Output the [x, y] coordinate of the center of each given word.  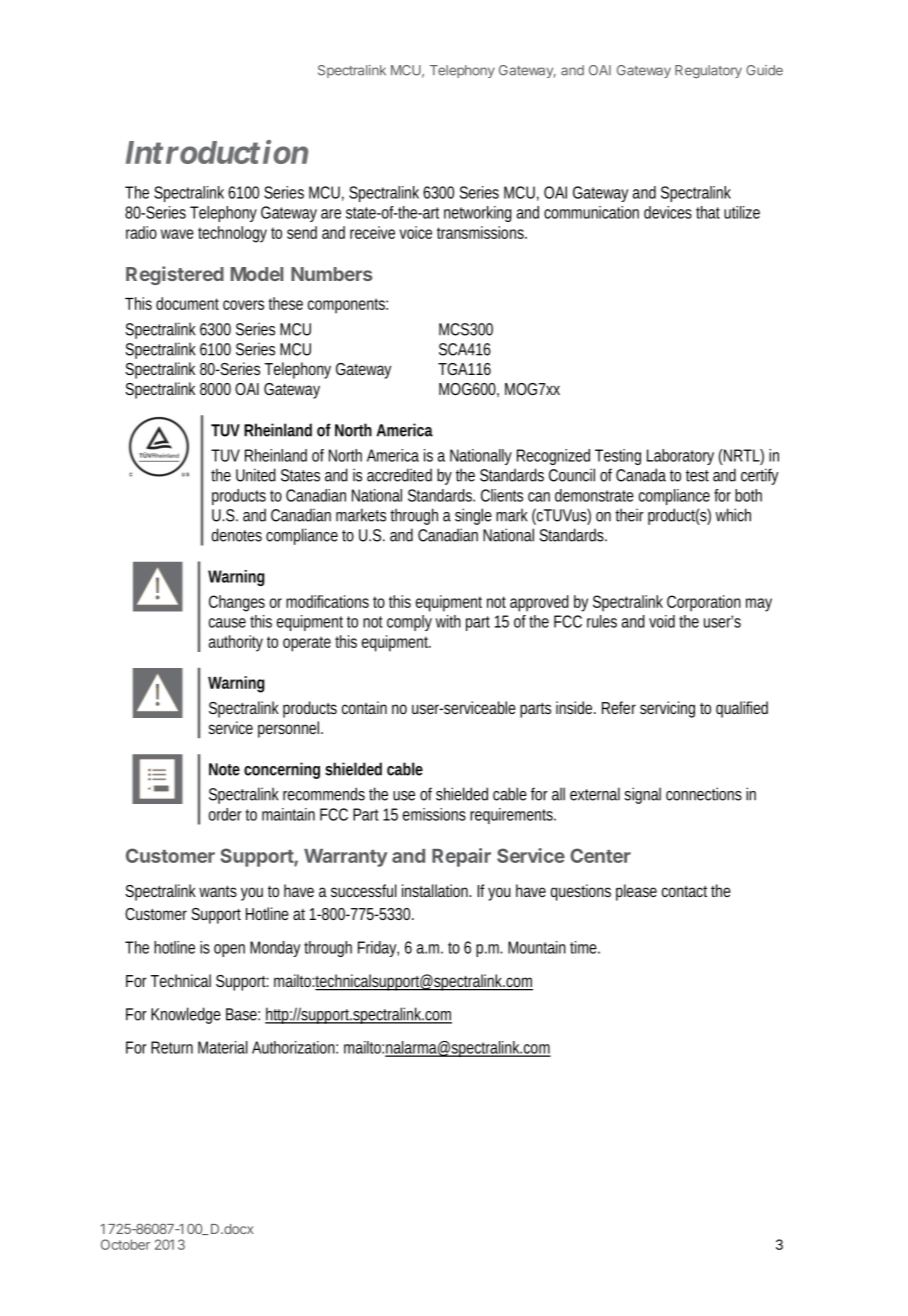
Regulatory [708, 71]
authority [236, 643]
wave [177, 234]
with [448, 621]
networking [478, 214]
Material [223, 1047]
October [125, 1244]
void [662, 621]
